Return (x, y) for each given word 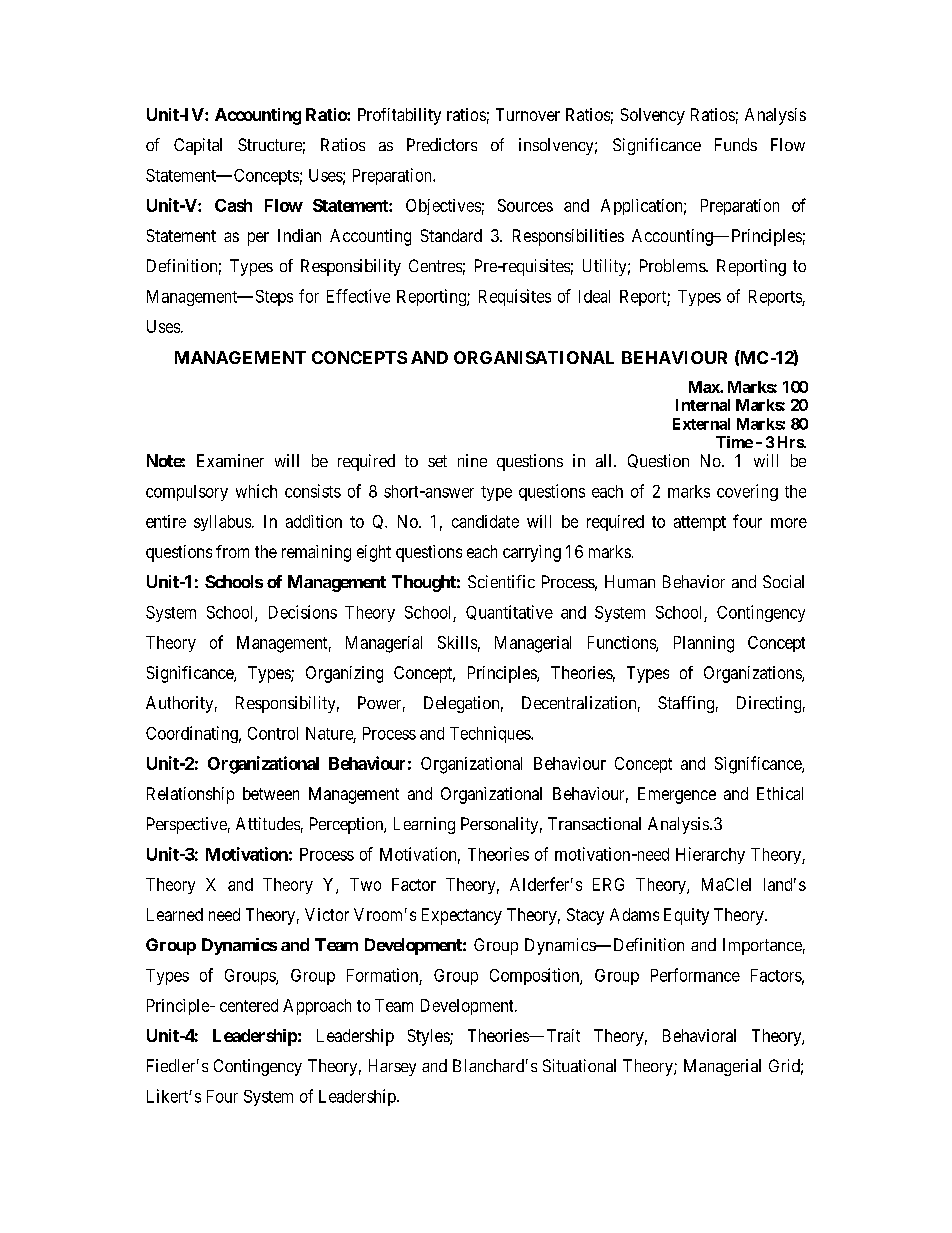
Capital (198, 146)
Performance (695, 975)
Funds (736, 144)
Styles (429, 1037)
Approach (317, 1007)
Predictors (442, 144)
